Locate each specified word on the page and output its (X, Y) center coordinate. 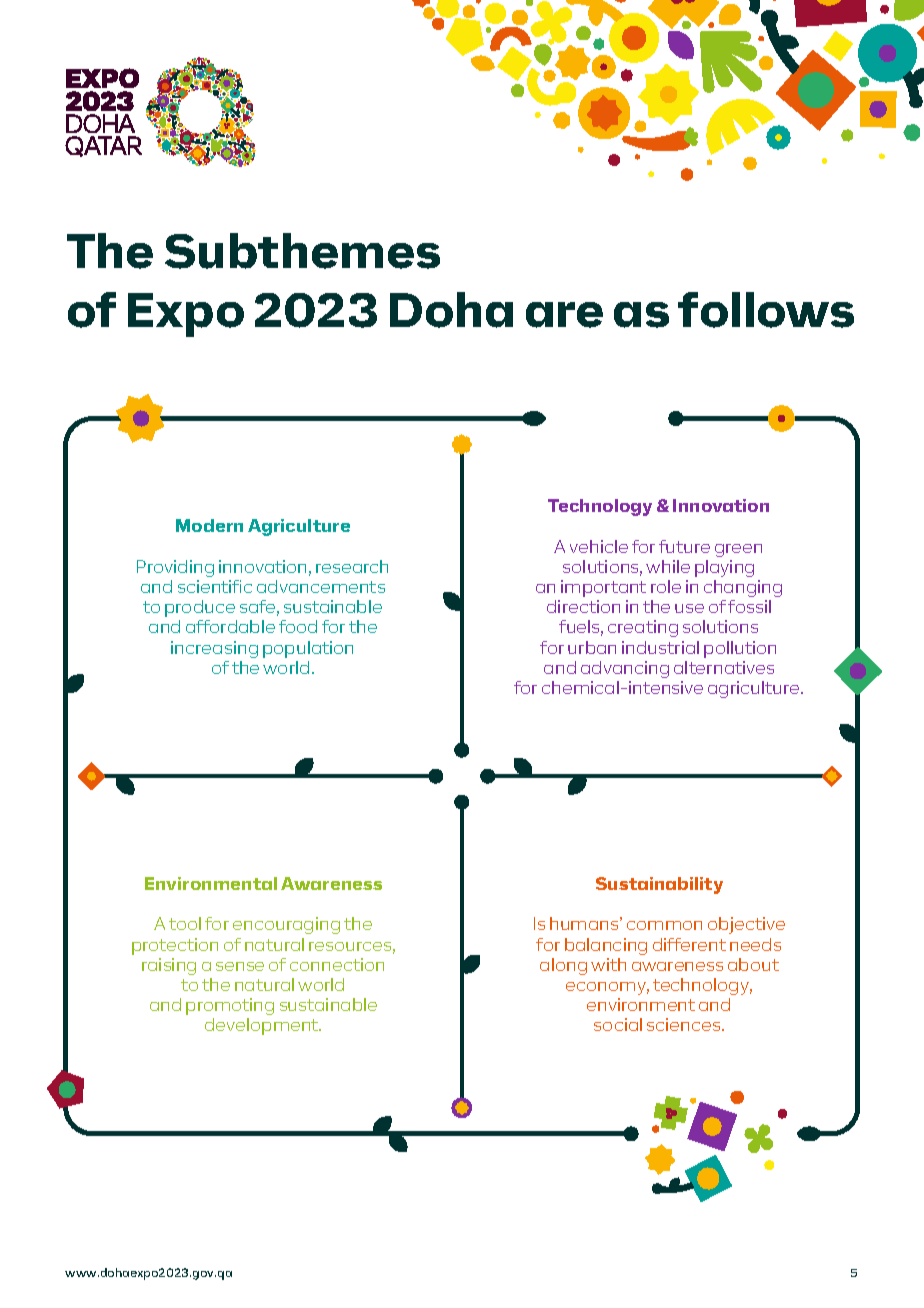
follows (766, 310)
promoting (230, 1006)
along (563, 966)
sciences (685, 1024)
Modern (209, 525)
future (684, 546)
